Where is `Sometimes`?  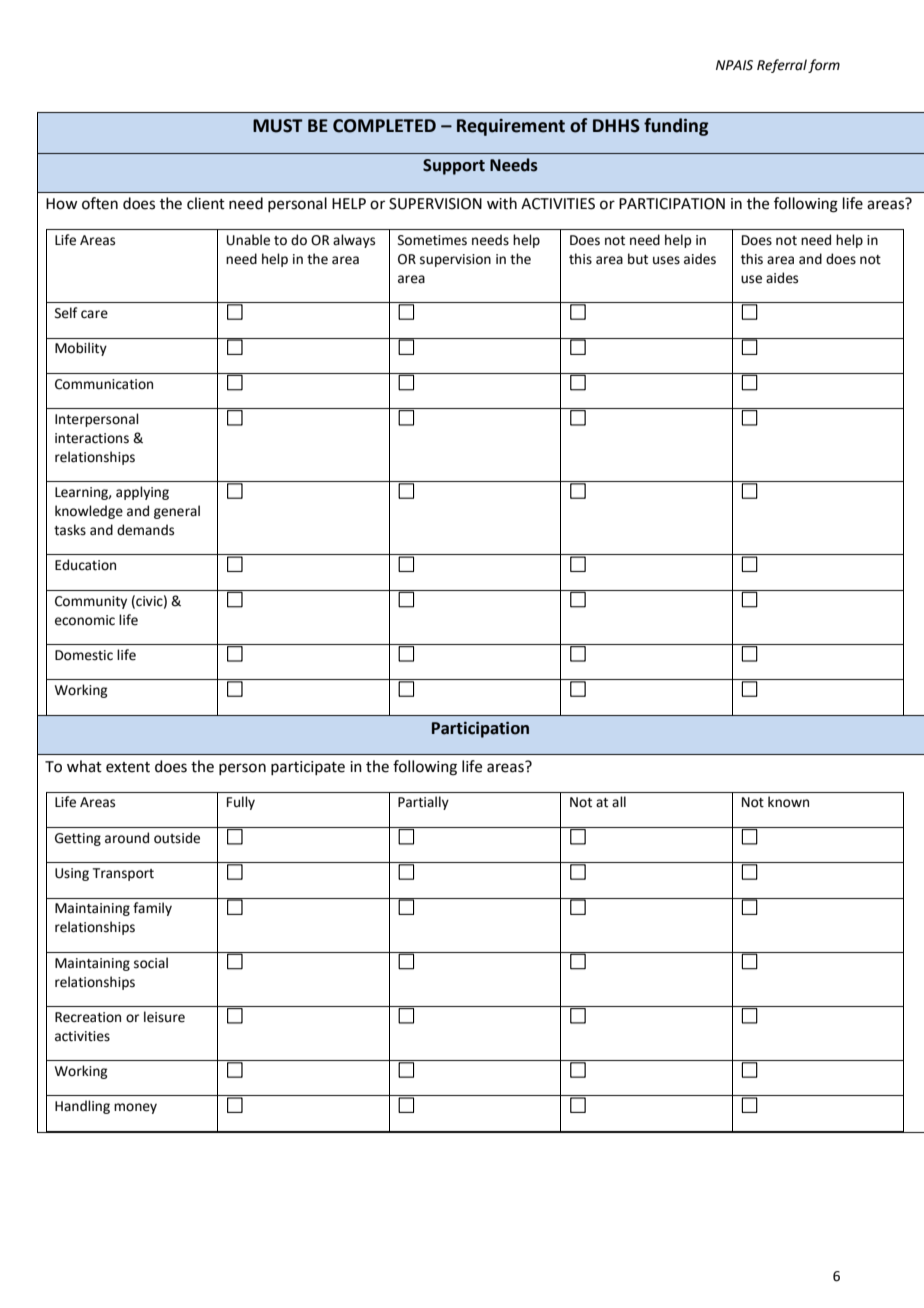 Sometimes is located at coordinates (432, 240).
